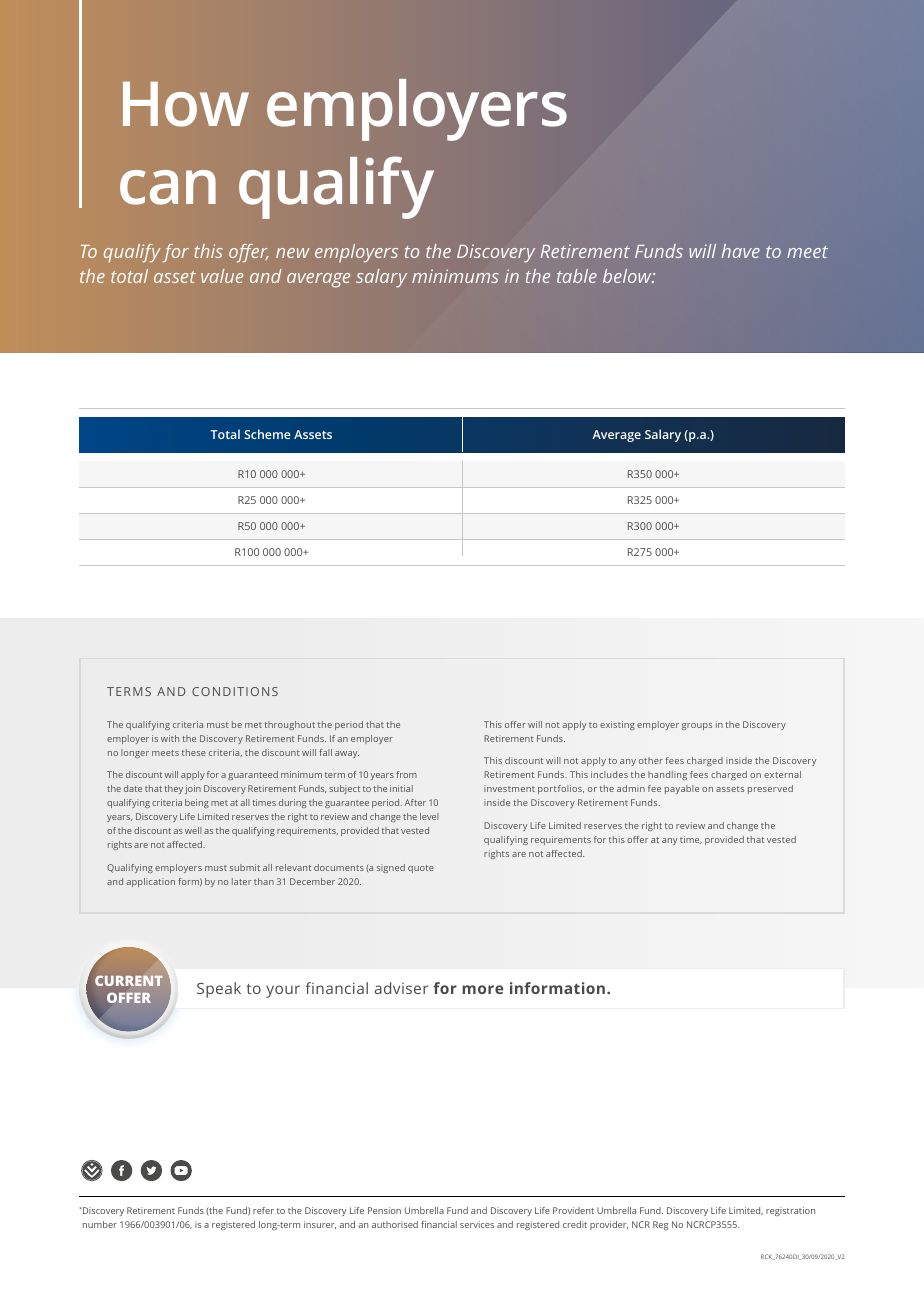  Describe the element at coordinates (482, 989) in the screenshot. I see `more` at that location.
